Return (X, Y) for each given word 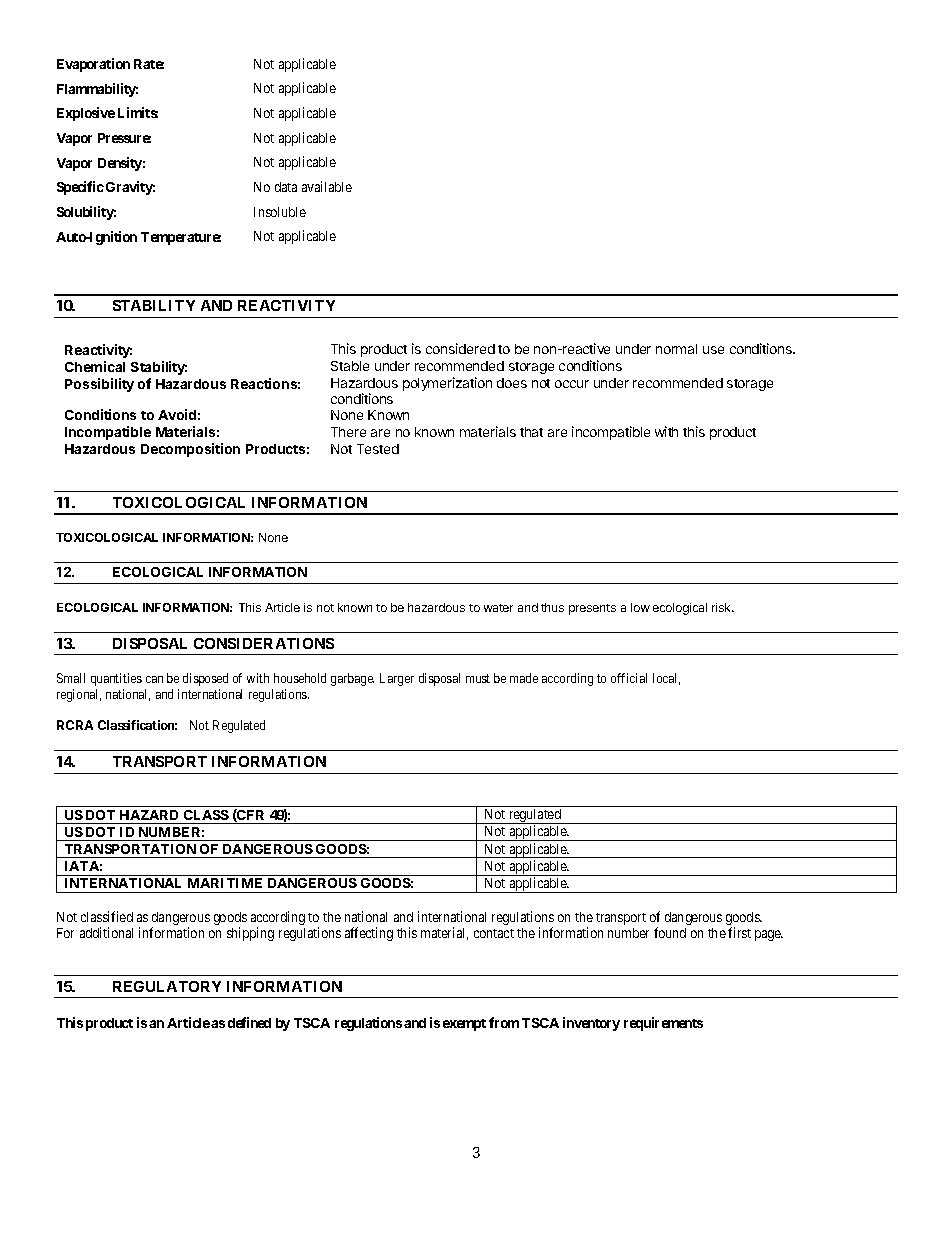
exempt (464, 1025)
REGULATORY (167, 986)
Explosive (86, 114)
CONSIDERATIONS (264, 643)
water (498, 608)
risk (723, 607)
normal (676, 349)
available (327, 186)
